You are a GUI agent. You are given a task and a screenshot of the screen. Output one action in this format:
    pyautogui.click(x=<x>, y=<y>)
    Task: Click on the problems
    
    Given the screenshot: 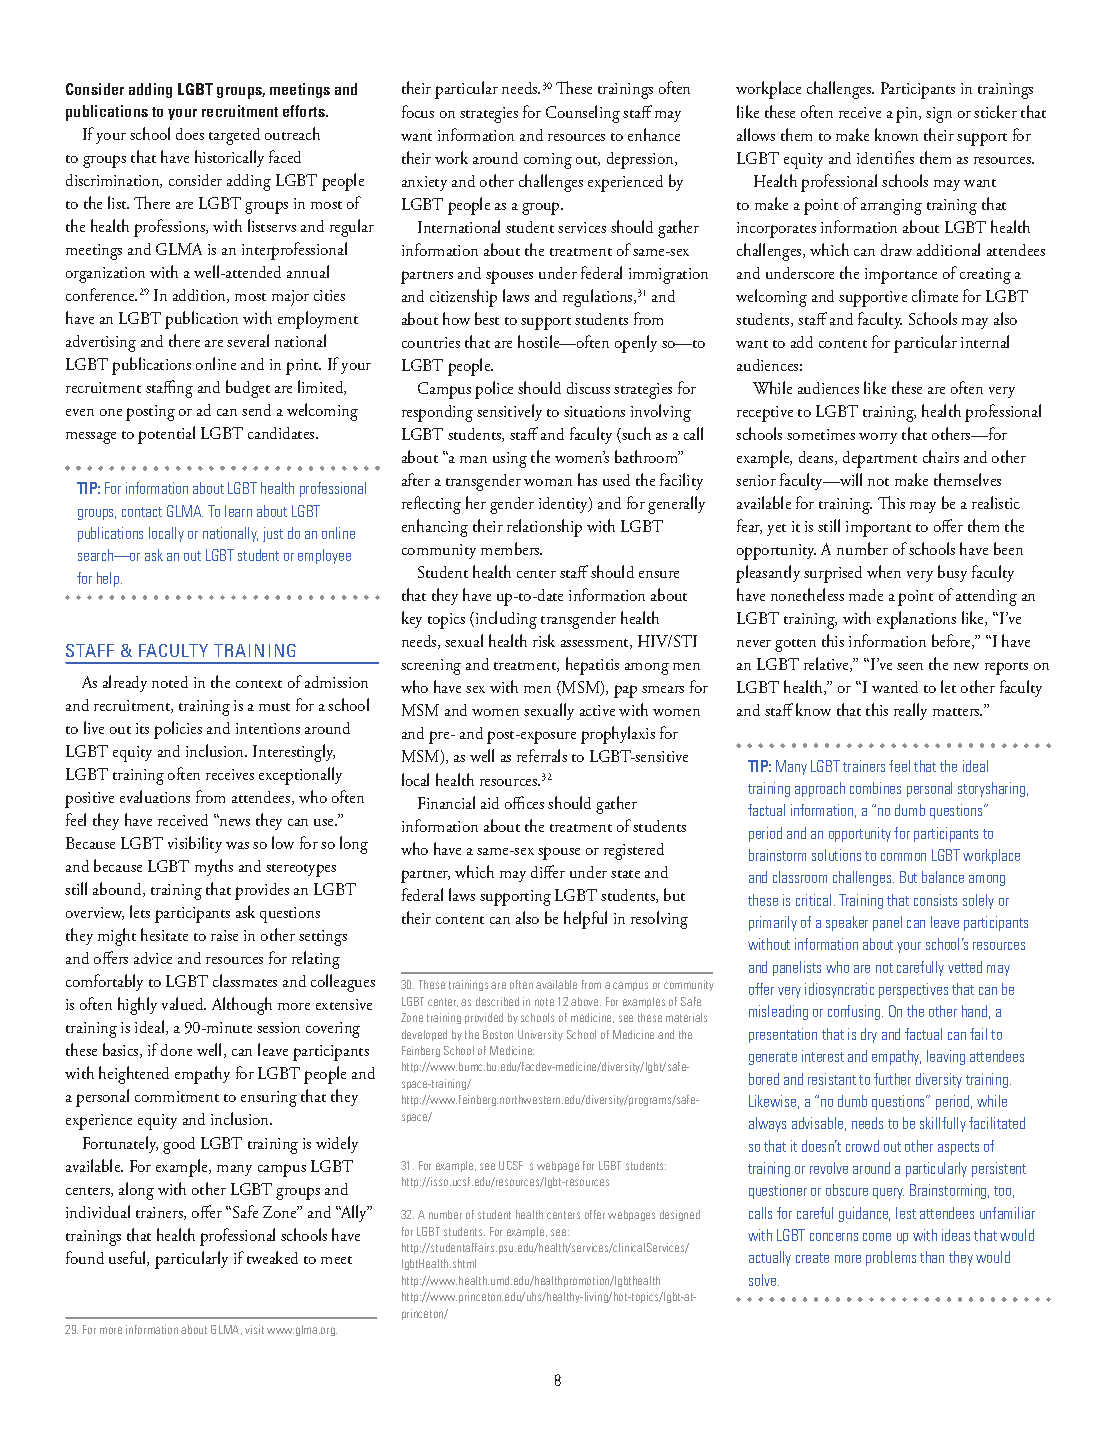 What is the action you would take?
    pyautogui.click(x=891, y=1258)
